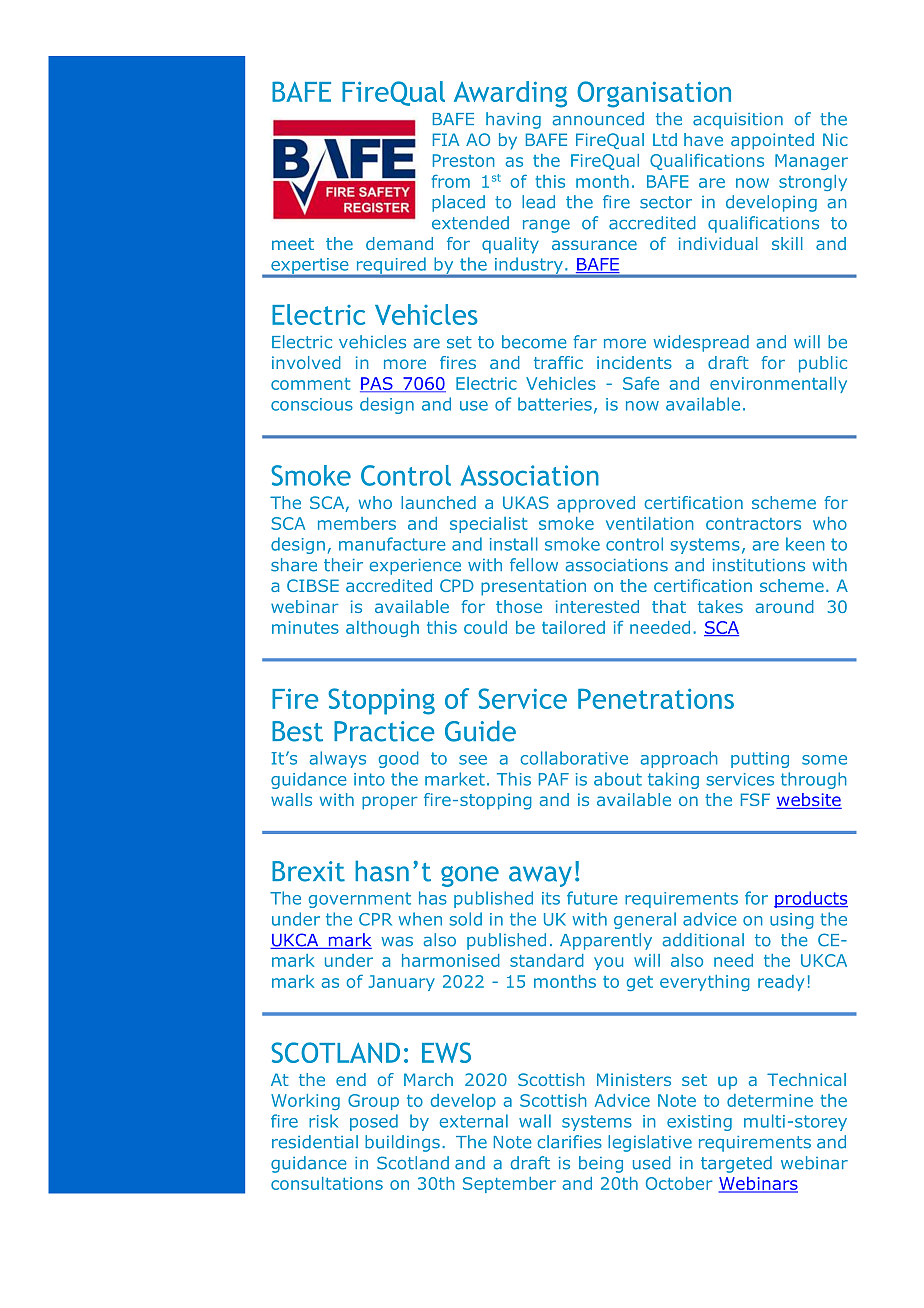  What do you see at coordinates (574, 758) in the image?
I see `collaborative` at bounding box center [574, 758].
